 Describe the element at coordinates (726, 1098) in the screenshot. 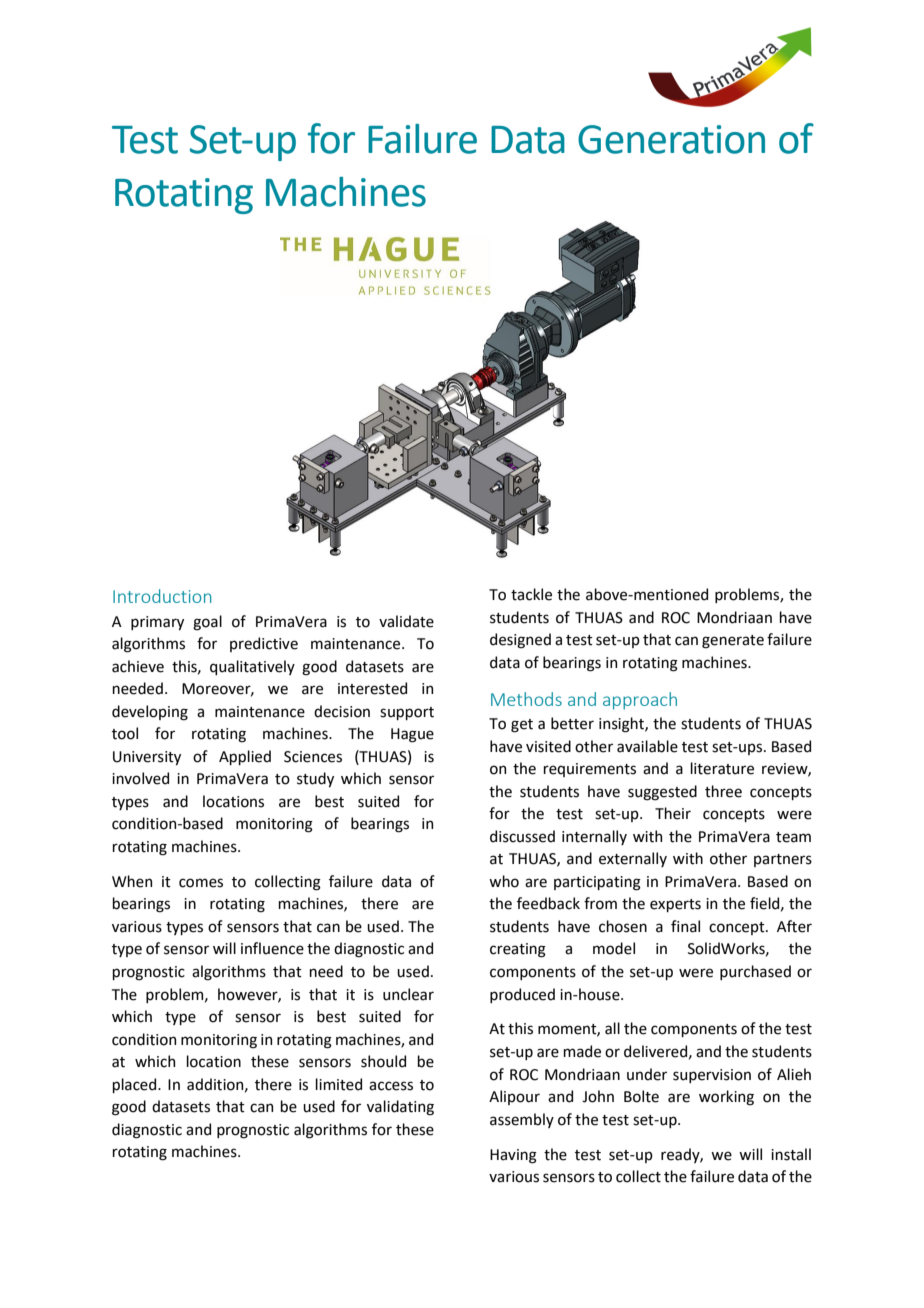

I see `working` at that location.
